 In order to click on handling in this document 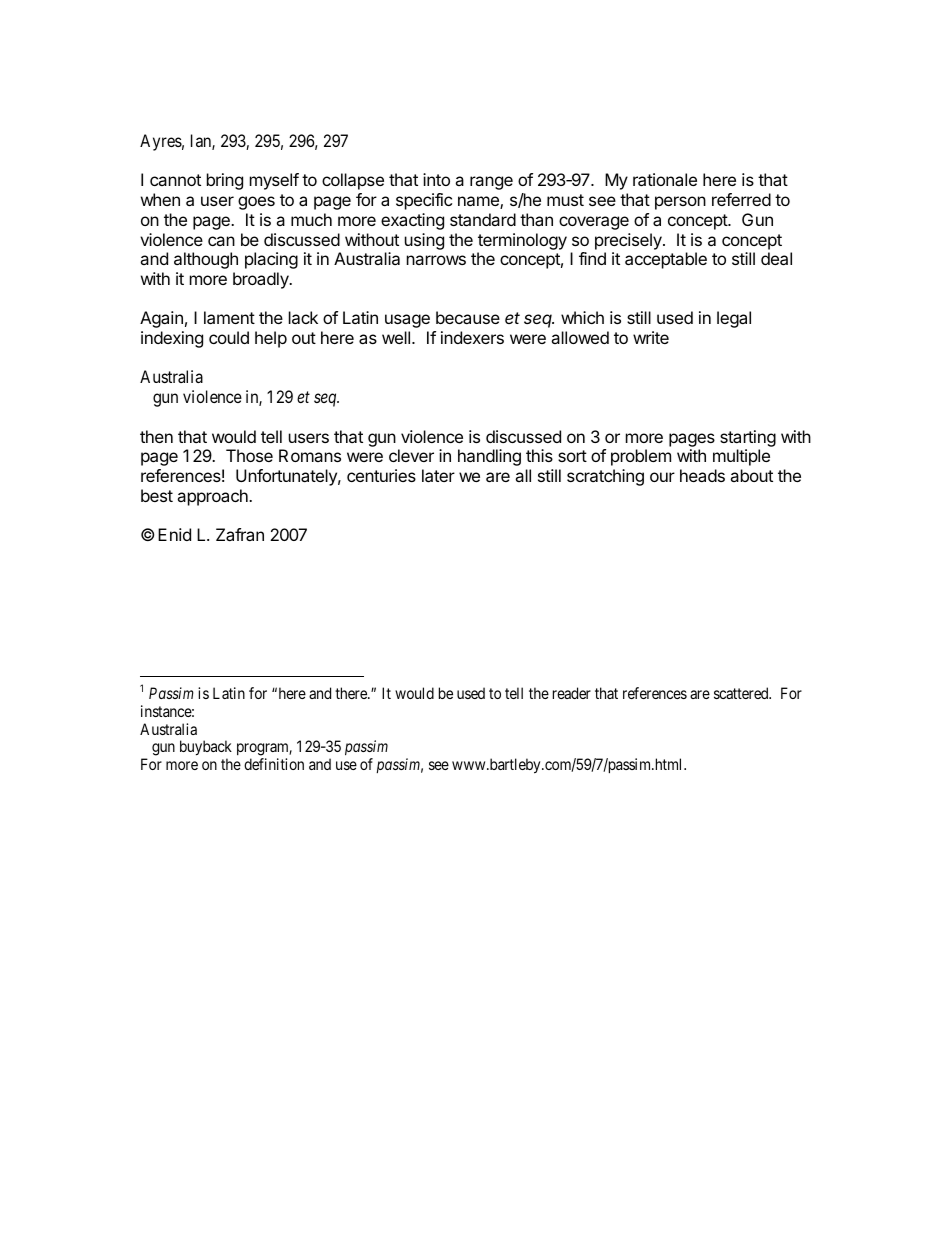, I will do `click(489, 457)`.
